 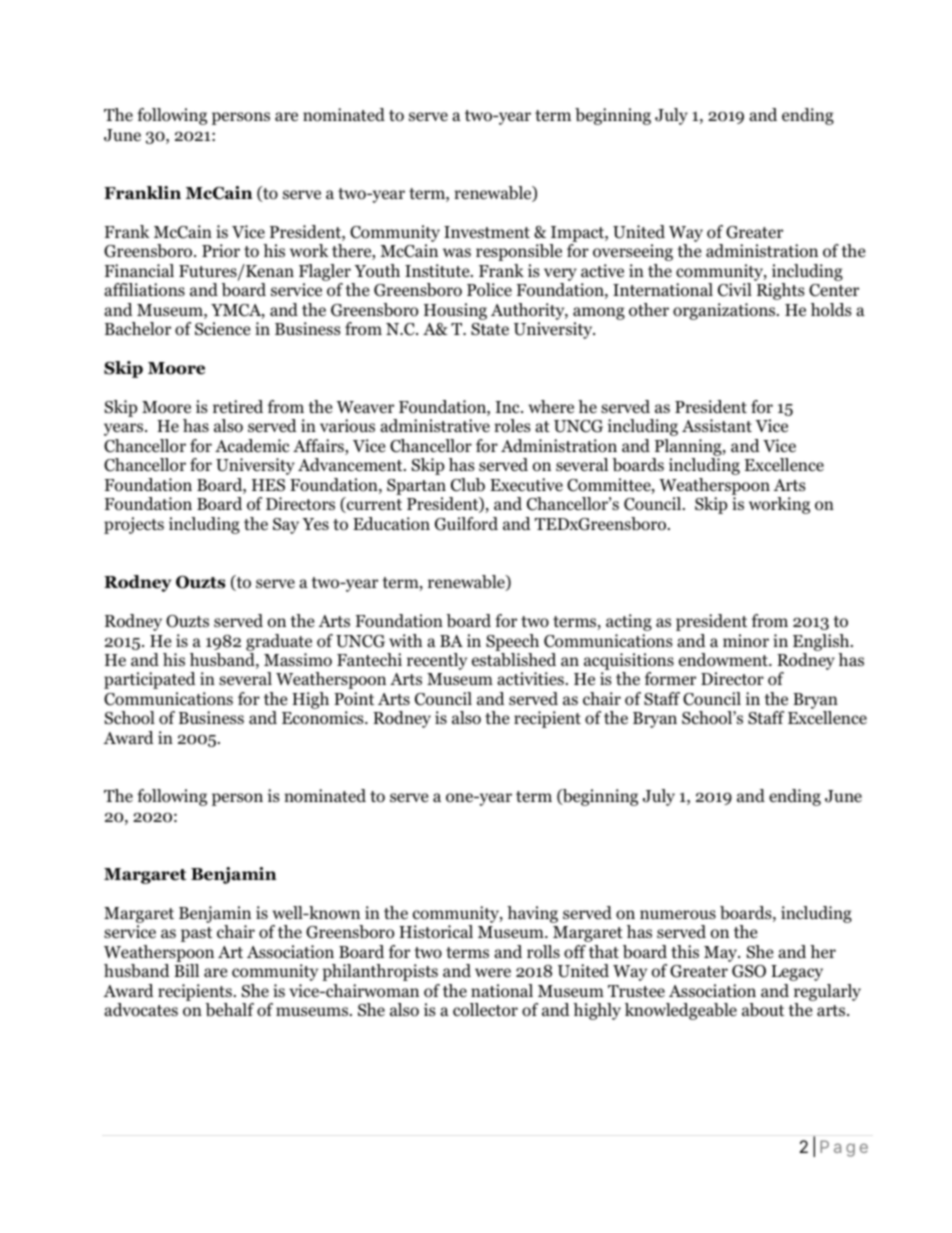 What do you see at coordinates (268, 485) in the page?
I see `HES` at bounding box center [268, 485].
